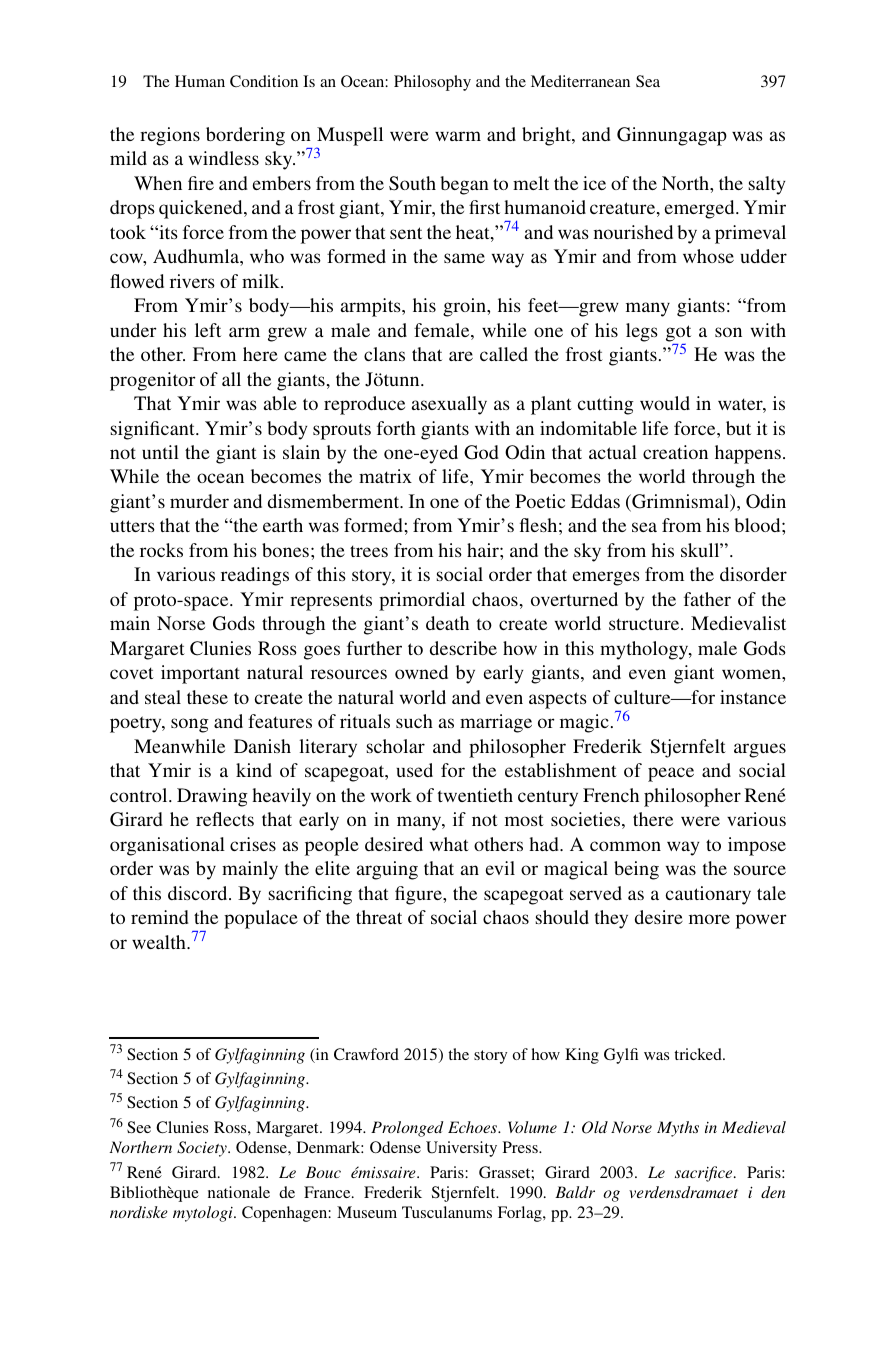 This page has height=1359, width=896. What do you see at coordinates (665, 403) in the page?
I see `would` at bounding box center [665, 403].
